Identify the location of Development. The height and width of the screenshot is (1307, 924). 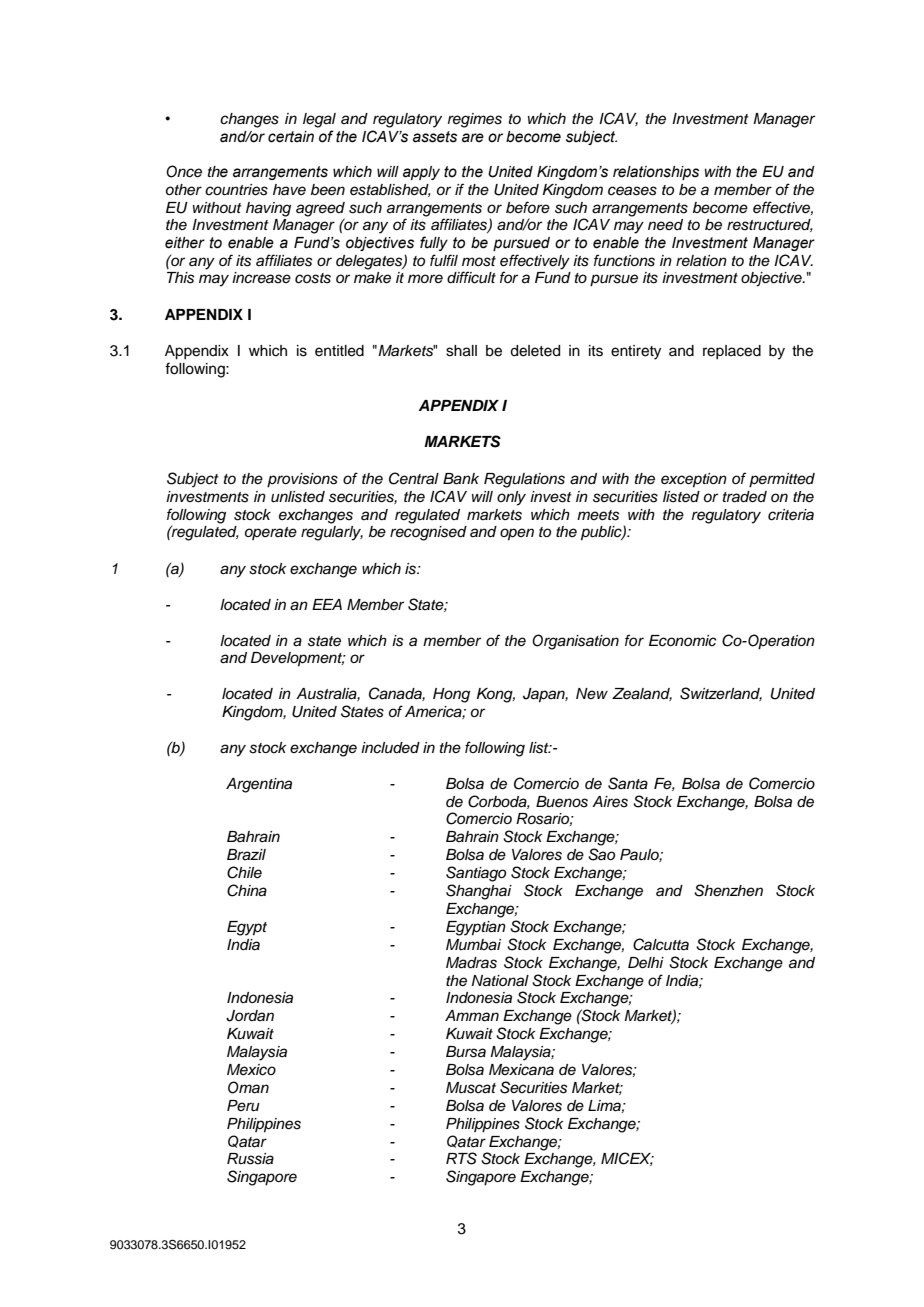
(298, 659).
